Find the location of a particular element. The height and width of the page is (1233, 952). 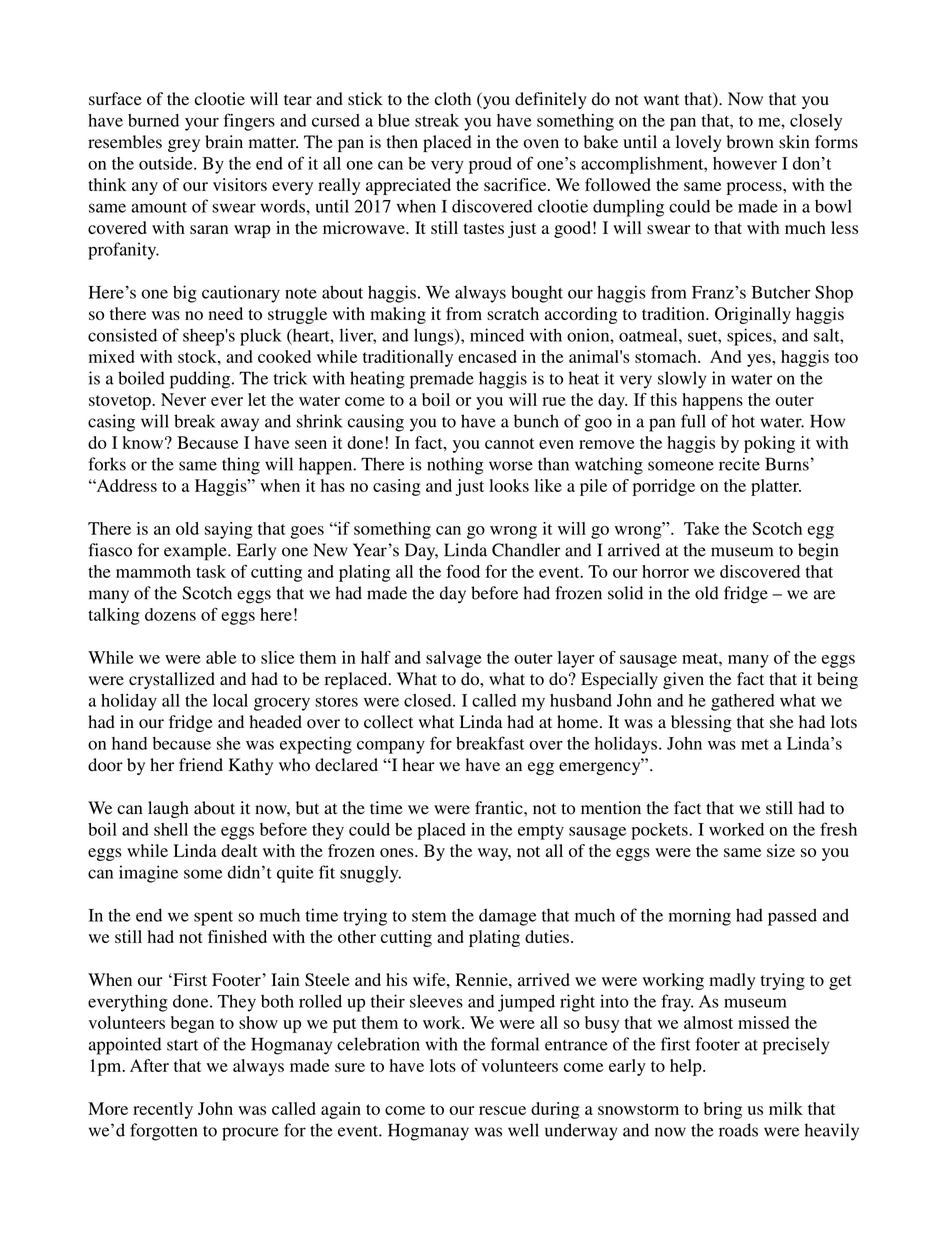

brown is located at coordinates (750, 142).
